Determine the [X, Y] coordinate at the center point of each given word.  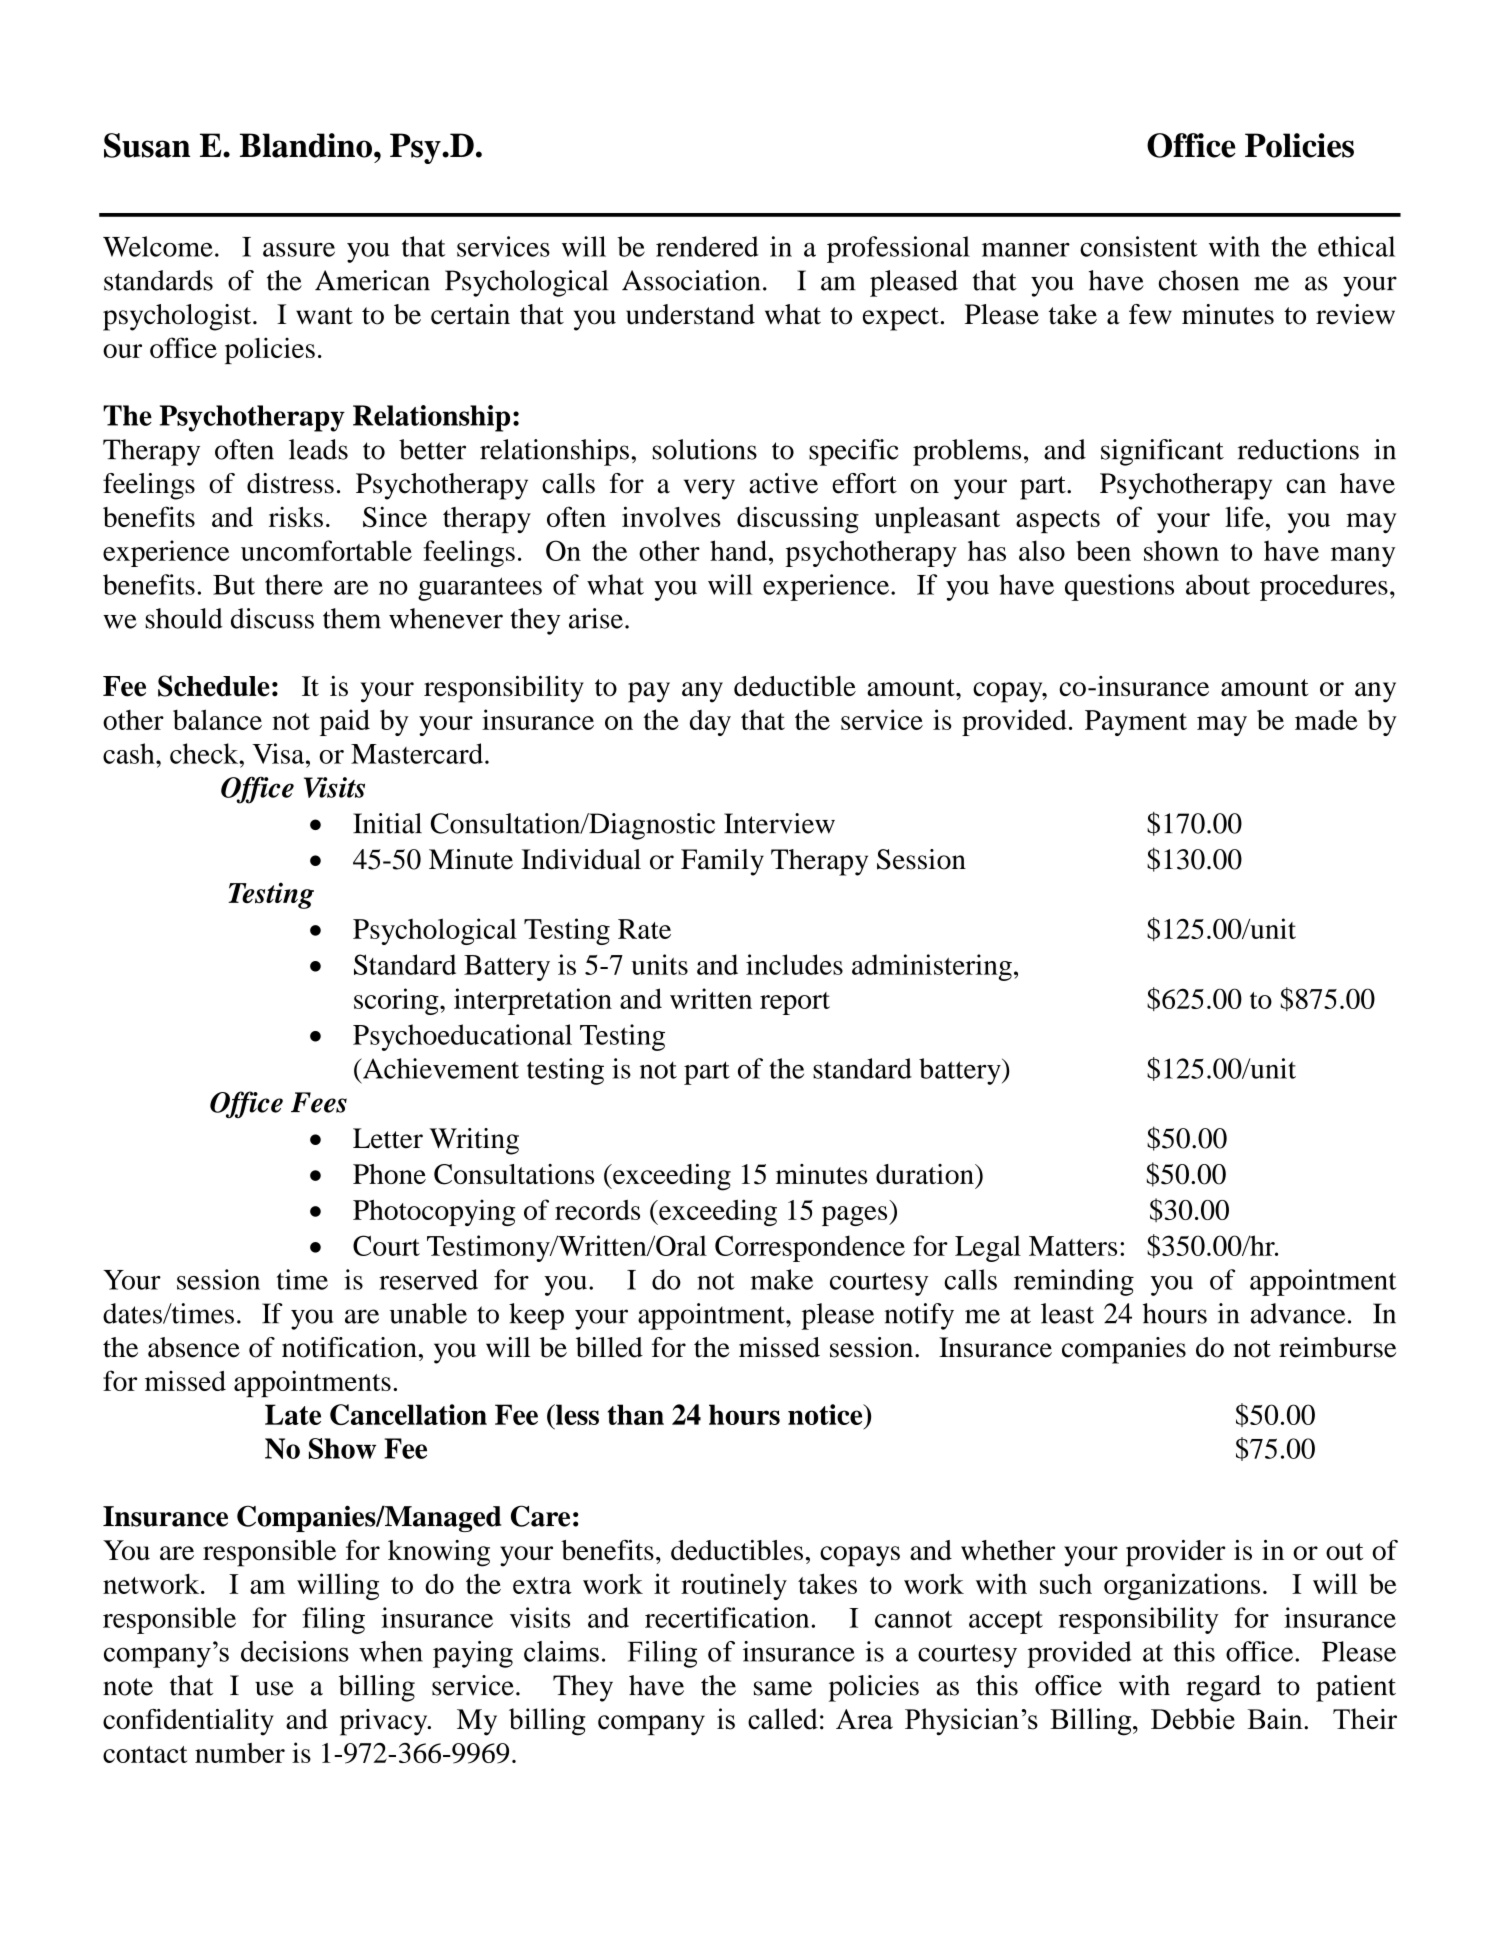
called [783, 1719]
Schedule [214, 686]
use [274, 1688]
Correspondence [810, 1248]
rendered [707, 246]
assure [299, 250]
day [710, 723]
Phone [389, 1174]
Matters [1073, 1246]
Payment [1136, 723]
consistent [1139, 246]
